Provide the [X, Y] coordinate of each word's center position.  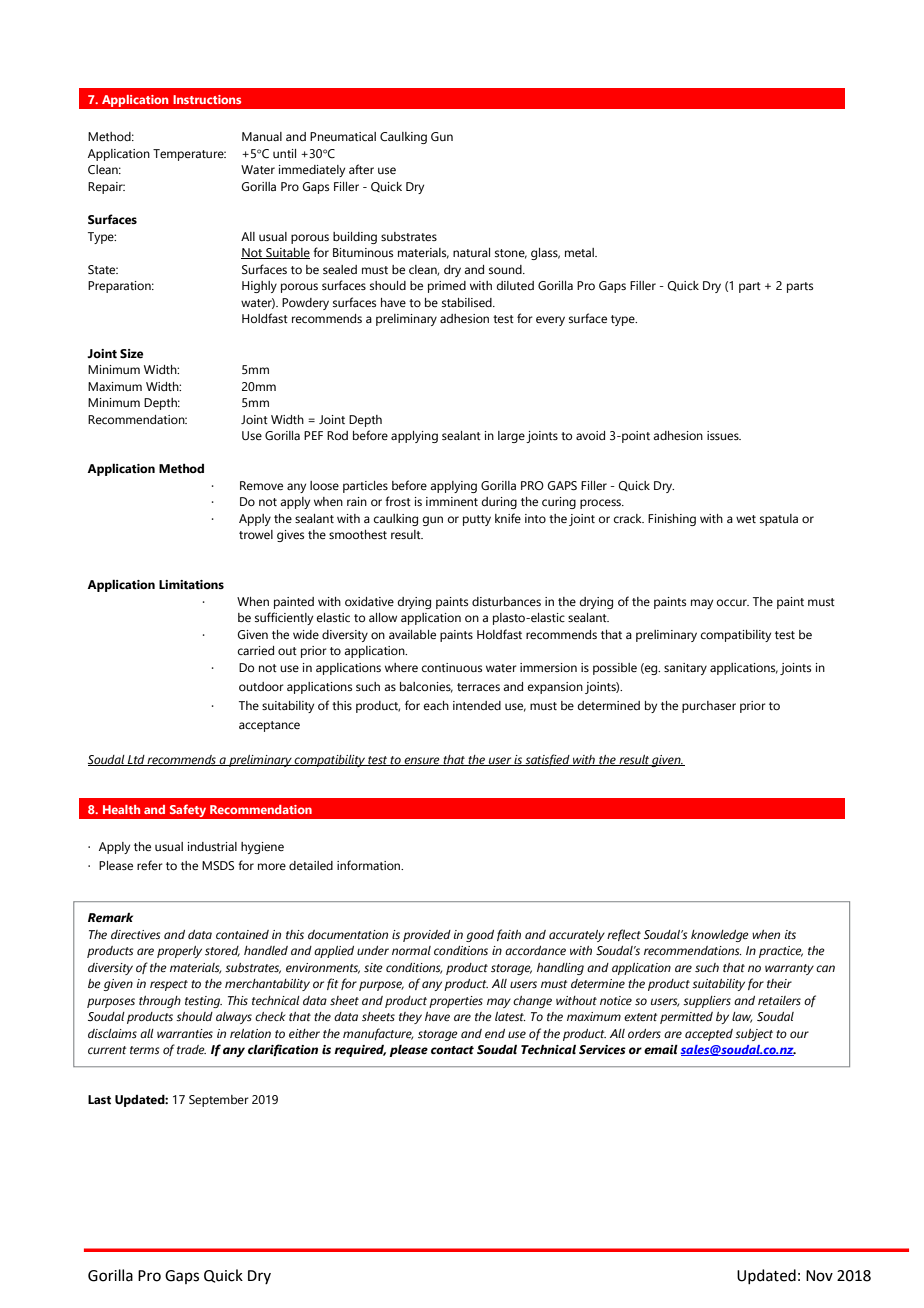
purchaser [709, 707]
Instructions [207, 99]
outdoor [261, 686]
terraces [478, 687]
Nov [819, 1276]
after [361, 169]
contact [452, 1050]
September [219, 1101]
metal [580, 252]
